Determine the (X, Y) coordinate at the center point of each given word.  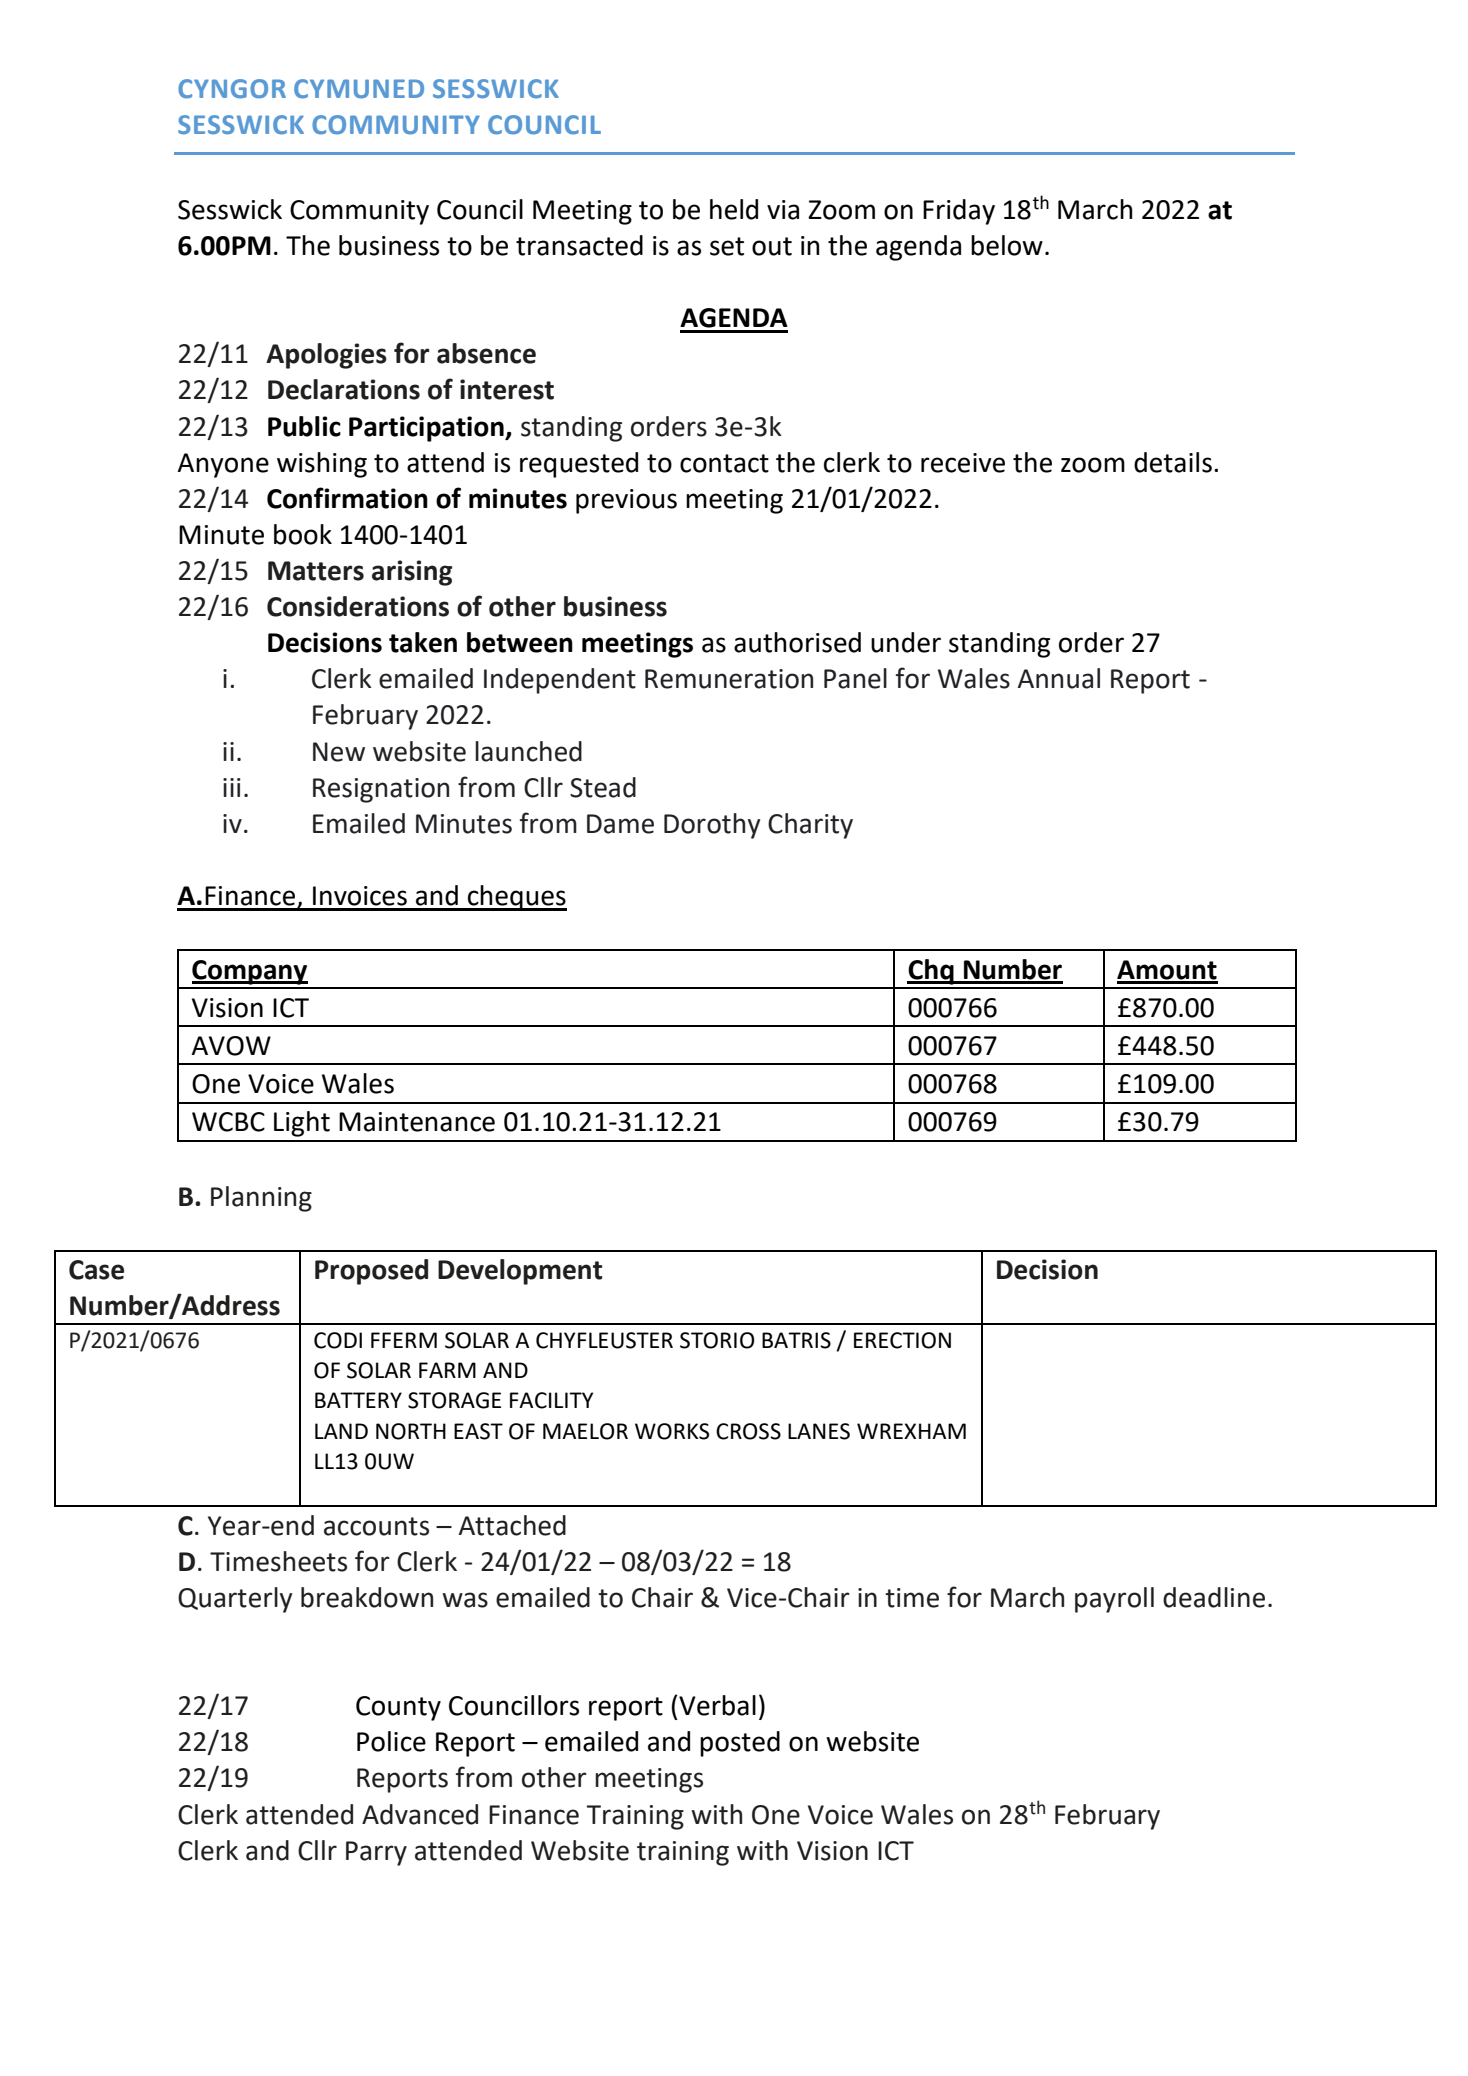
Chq (931, 972)
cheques (516, 898)
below (1007, 245)
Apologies (326, 356)
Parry (376, 1853)
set (727, 246)
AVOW (231, 1046)
